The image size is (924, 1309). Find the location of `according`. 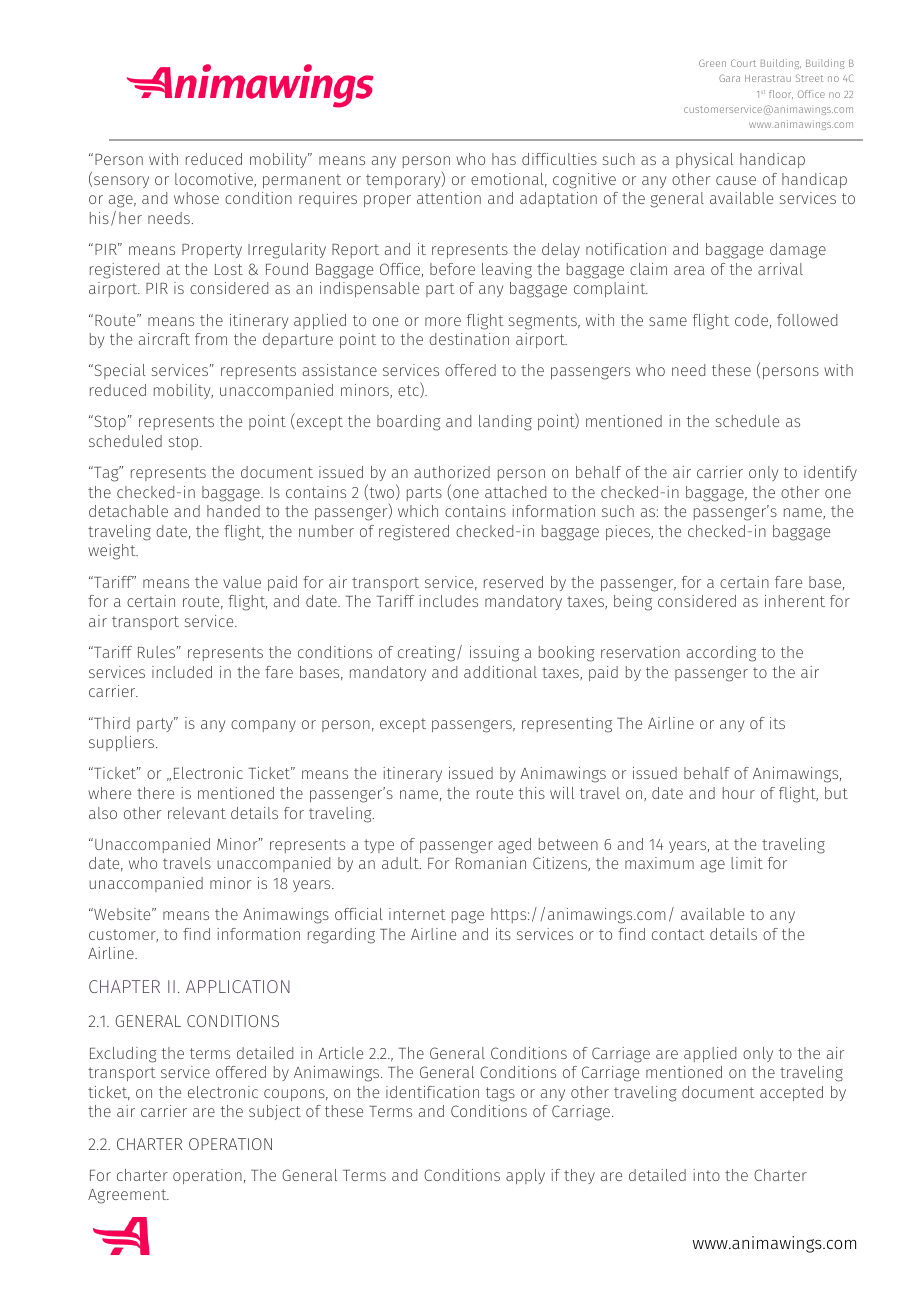

according is located at coordinates (721, 654).
